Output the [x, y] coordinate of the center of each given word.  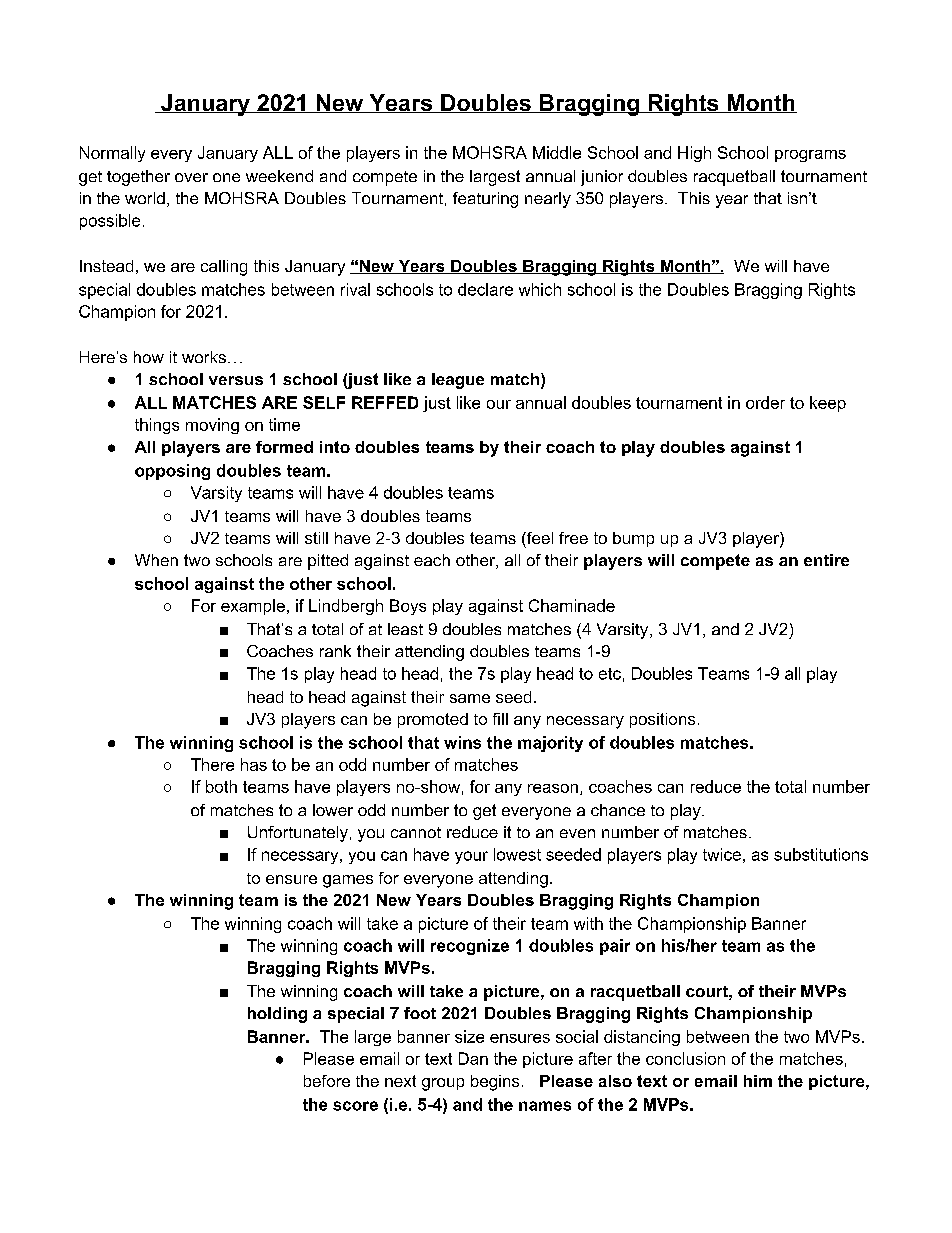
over [191, 177]
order [765, 402]
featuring [485, 200]
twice [722, 854]
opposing [172, 472]
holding [277, 1015]
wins [462, 742]
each [432, 560]
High [694, 154]
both [221, 786]
